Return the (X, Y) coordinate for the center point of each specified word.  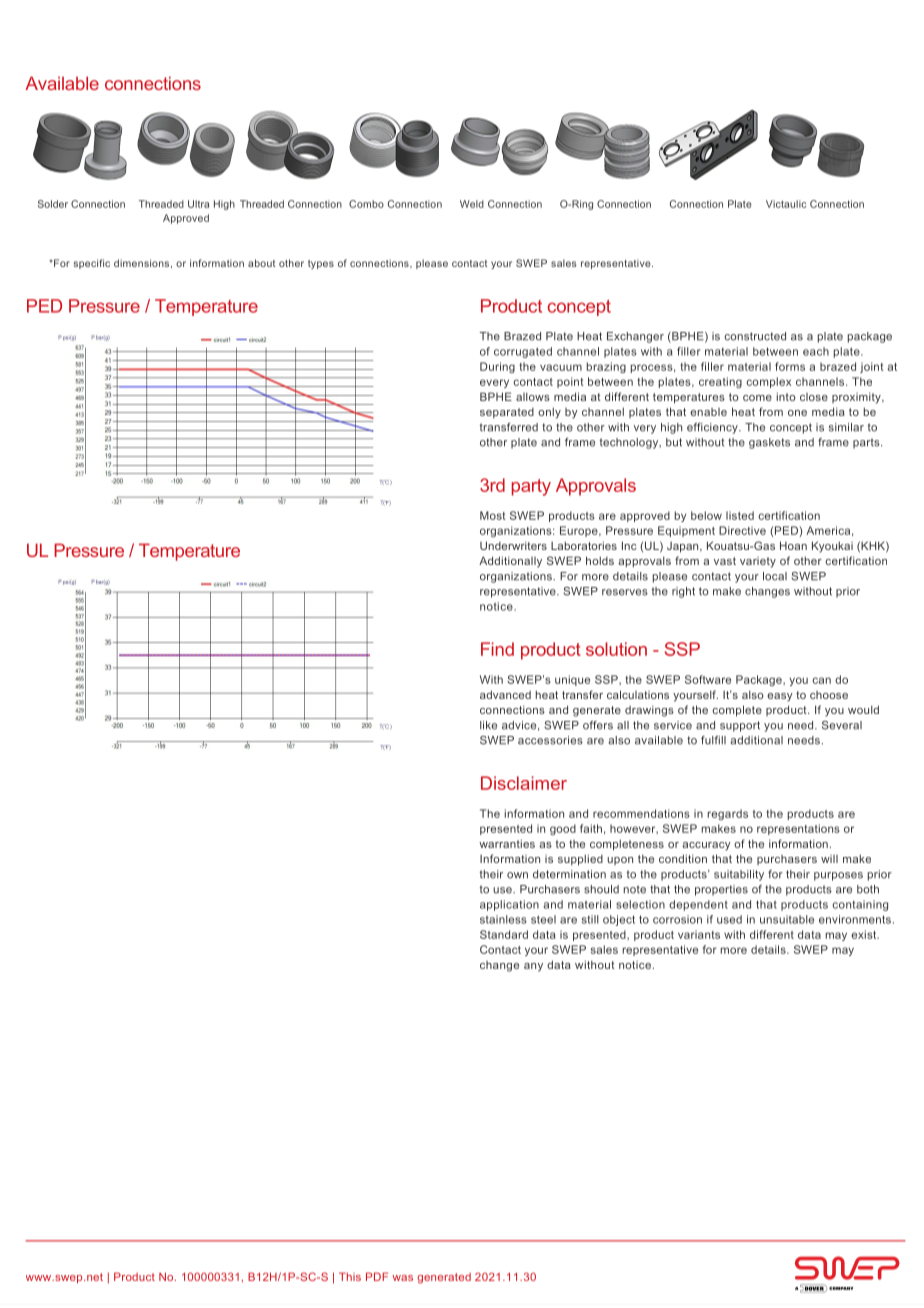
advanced (505, 694)
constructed (755, 336)
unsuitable (787, 919)
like (488, 725)
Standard (504, 934)
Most (493, 515)
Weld (472, 204)
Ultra (198, 204)
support (740, 726)
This (350, 1276)
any (533, 967)
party (531, 487)
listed (740, 515)
